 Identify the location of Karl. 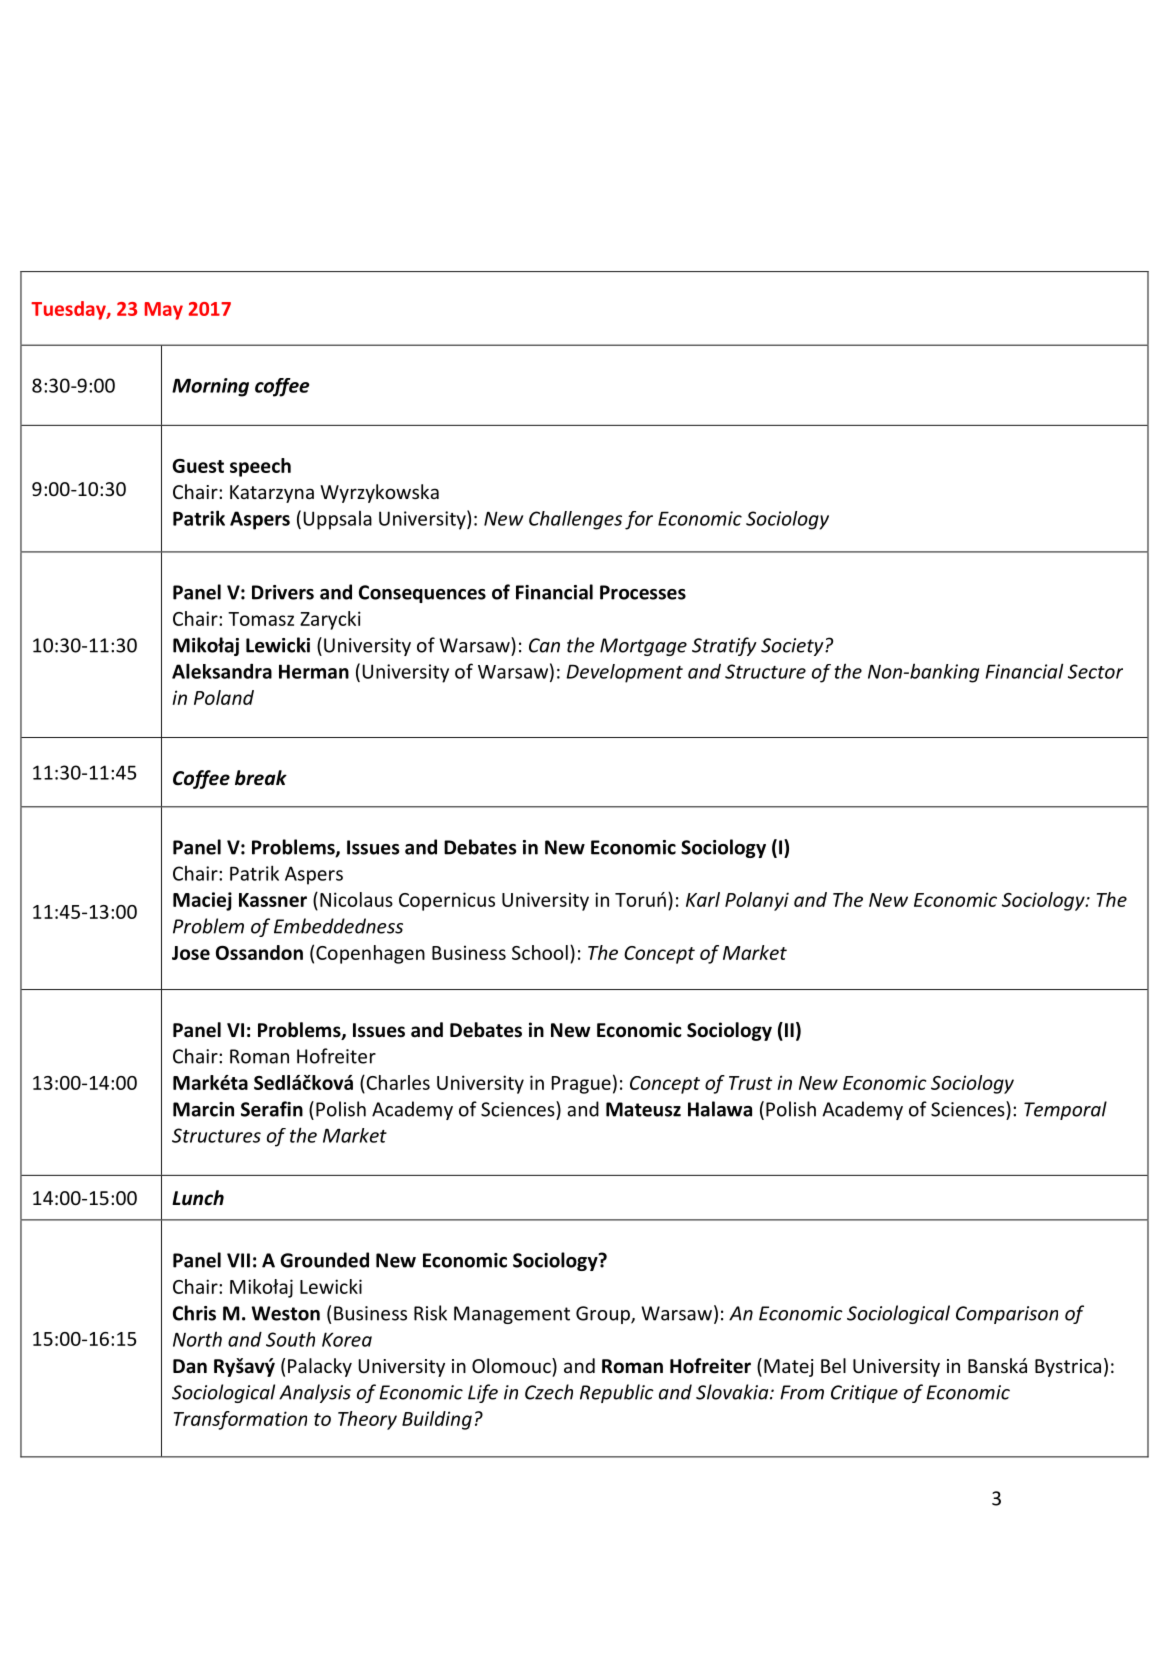
(703, 899).
